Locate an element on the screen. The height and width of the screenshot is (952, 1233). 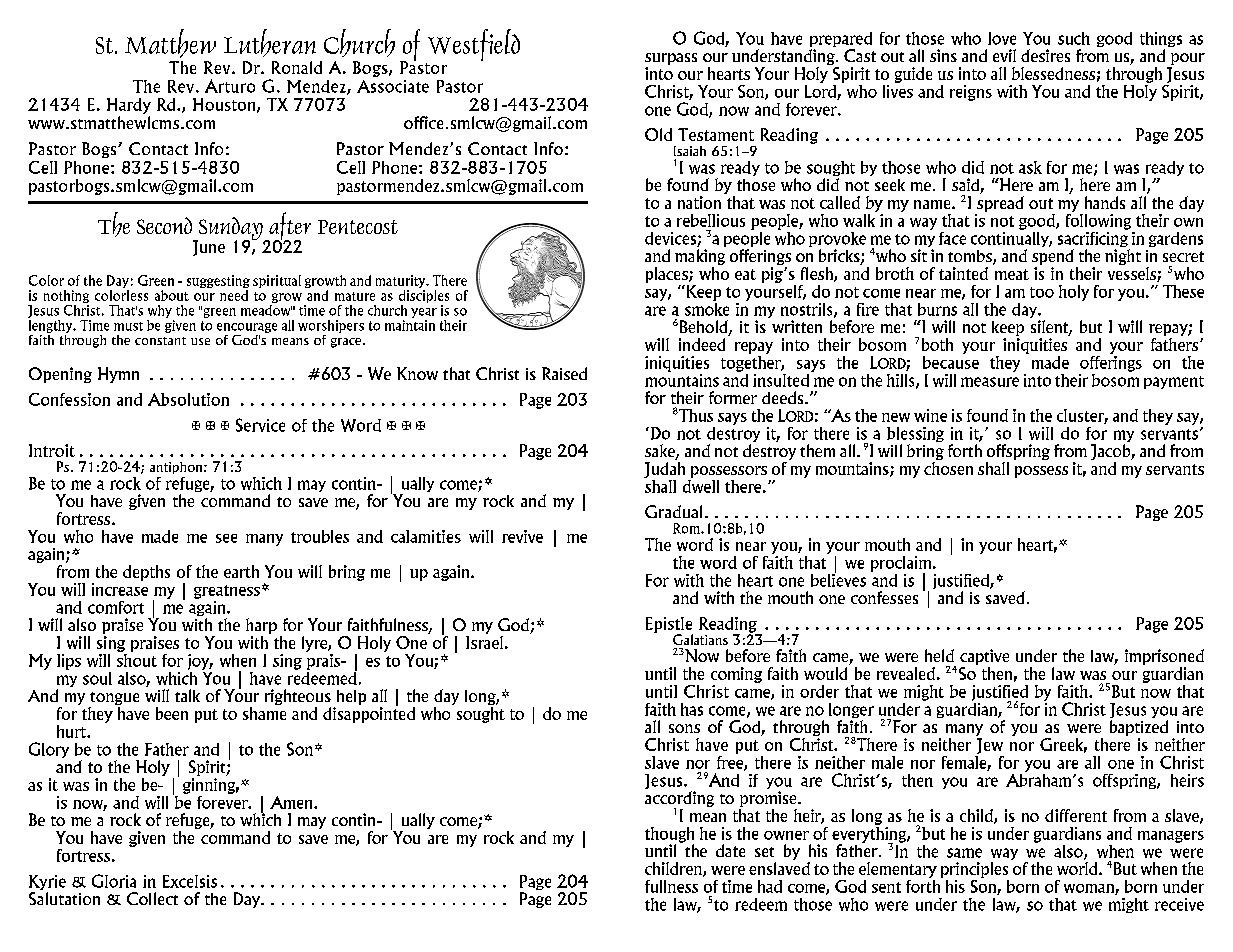
Service is located at coordinates (260, 425).
